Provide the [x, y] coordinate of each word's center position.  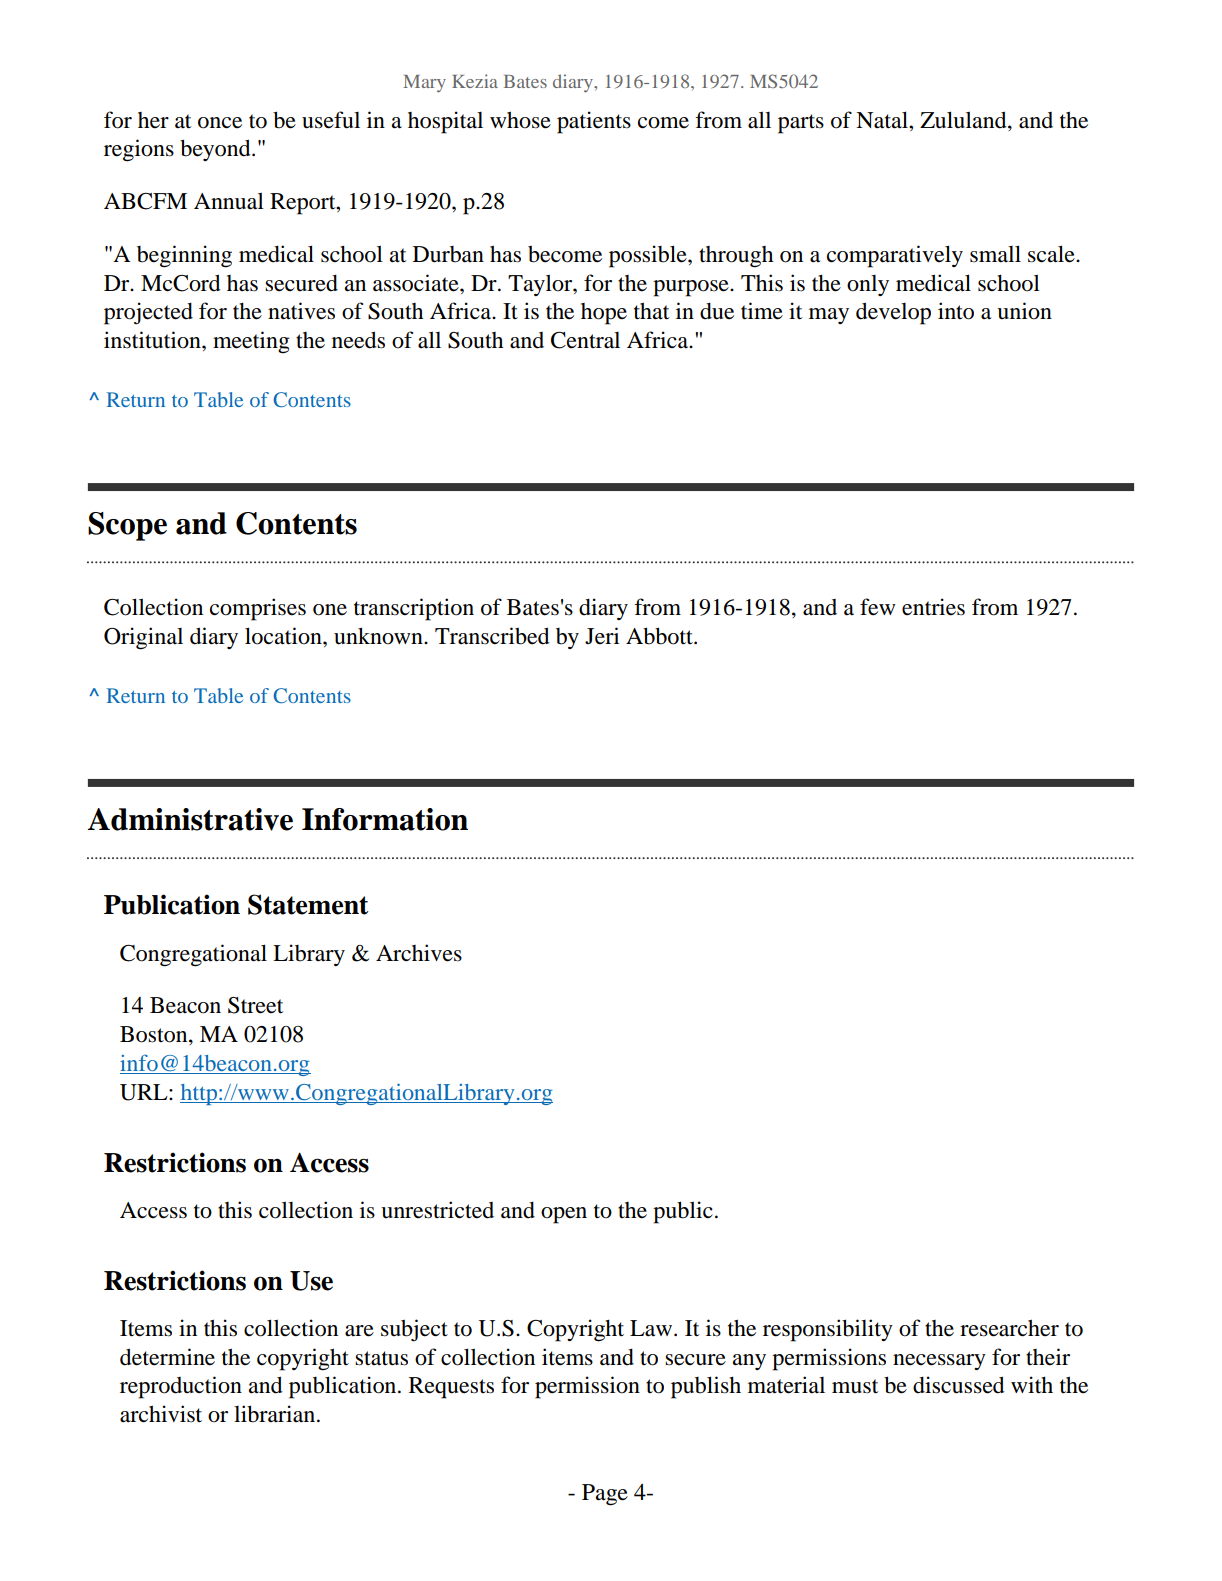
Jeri [602, 636]
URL [145, 1092]
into [956, 311]
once [220, 123]
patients [594, 122]
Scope [127, 526]
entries [933, 607]
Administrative [190, 819]
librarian [276, 1414]
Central [585, 340]
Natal [883, 120]
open [564, 1215]
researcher [1009, 1328]
